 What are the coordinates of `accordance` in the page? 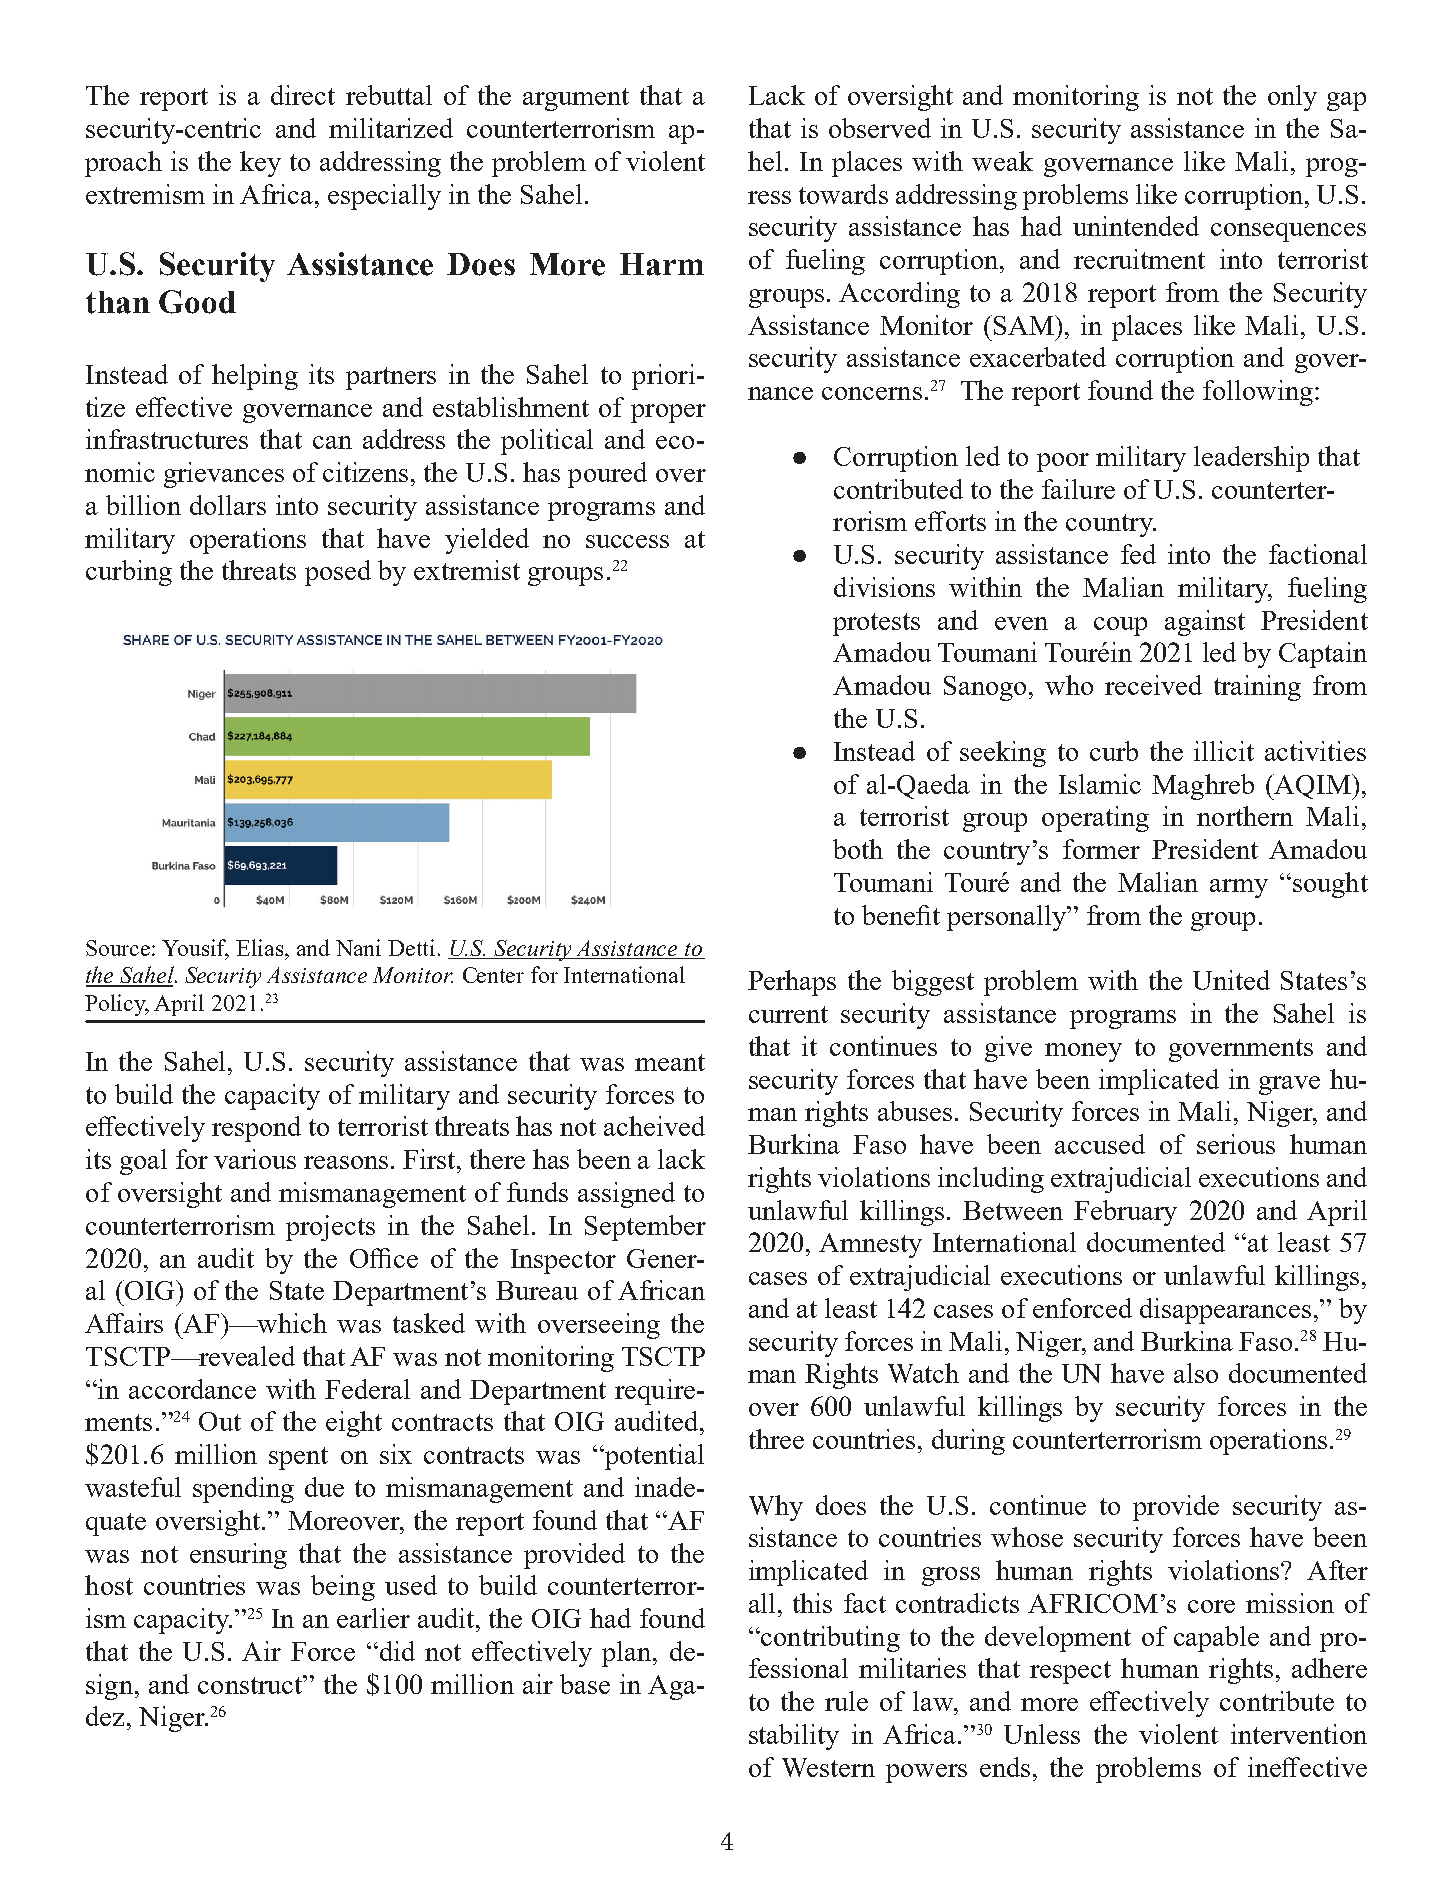 It's located at (192, 1389).
